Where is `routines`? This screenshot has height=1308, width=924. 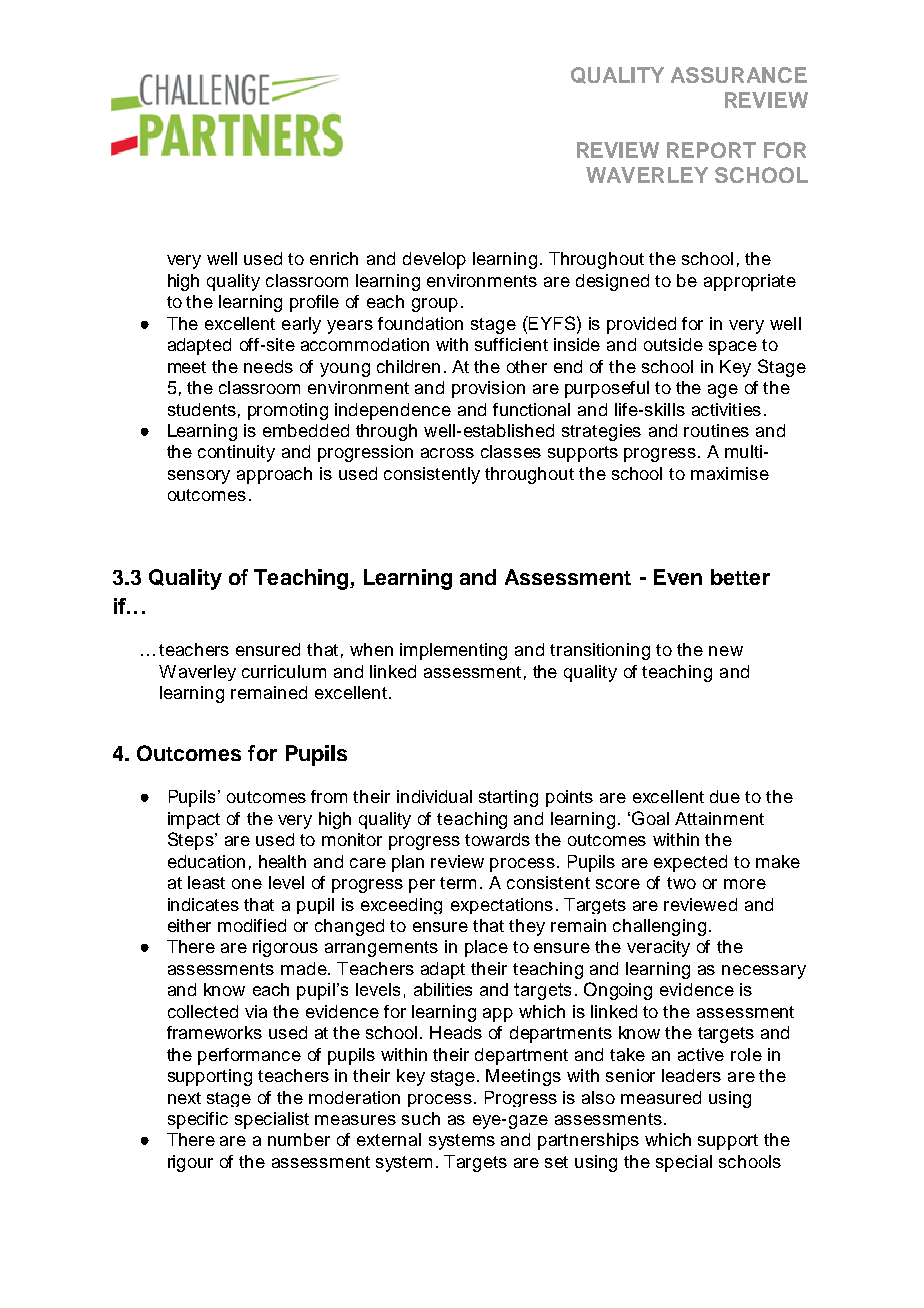 routines is located at coordinates (716, 430).
